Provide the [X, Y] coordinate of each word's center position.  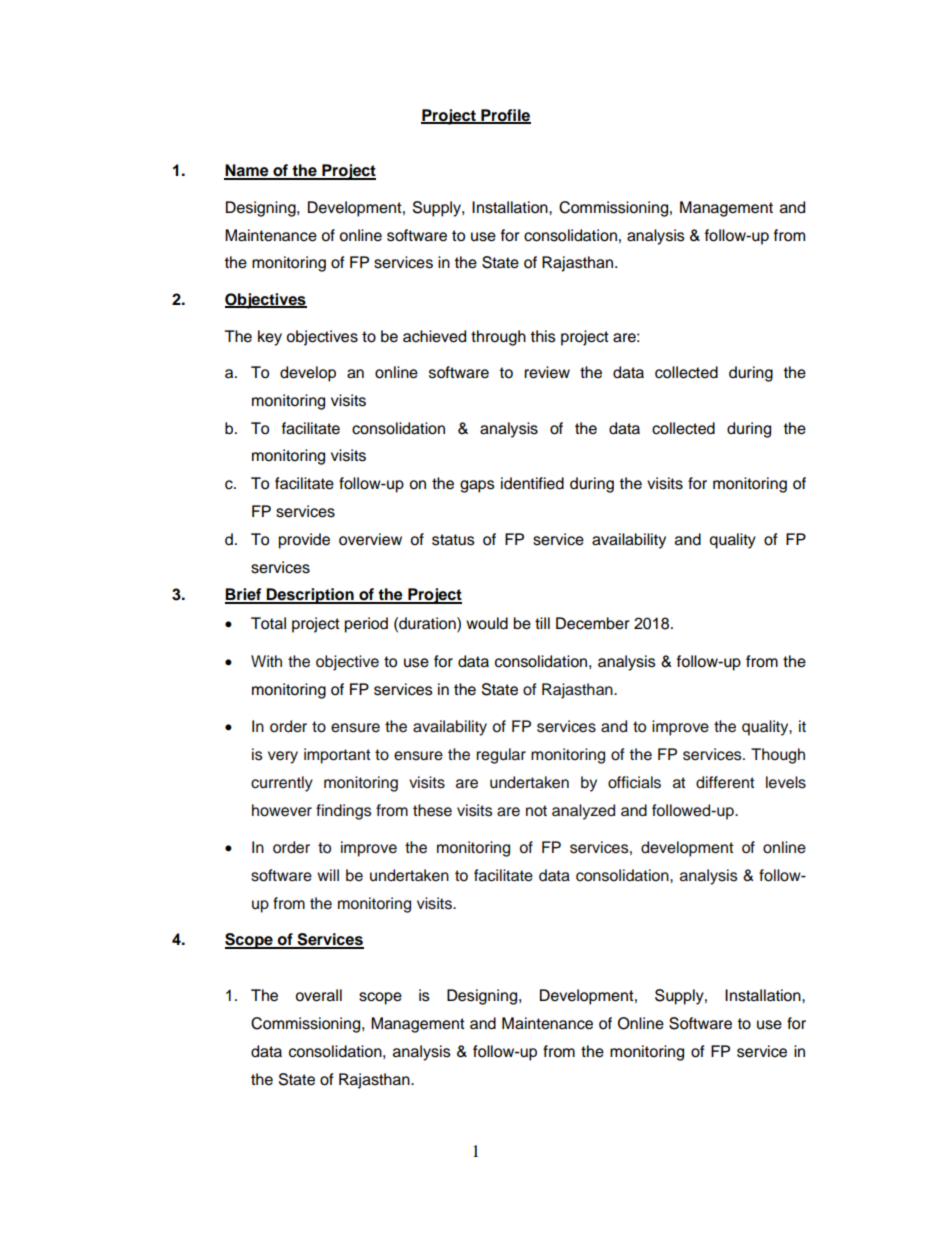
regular [501, 756]
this [543, 336]
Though [778, 756]
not [536, 811]
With [266, 661]
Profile [505, 116]
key [270, 338]
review [547, 372]
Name [247, 171]
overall [318, 995]
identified [532, 483]
